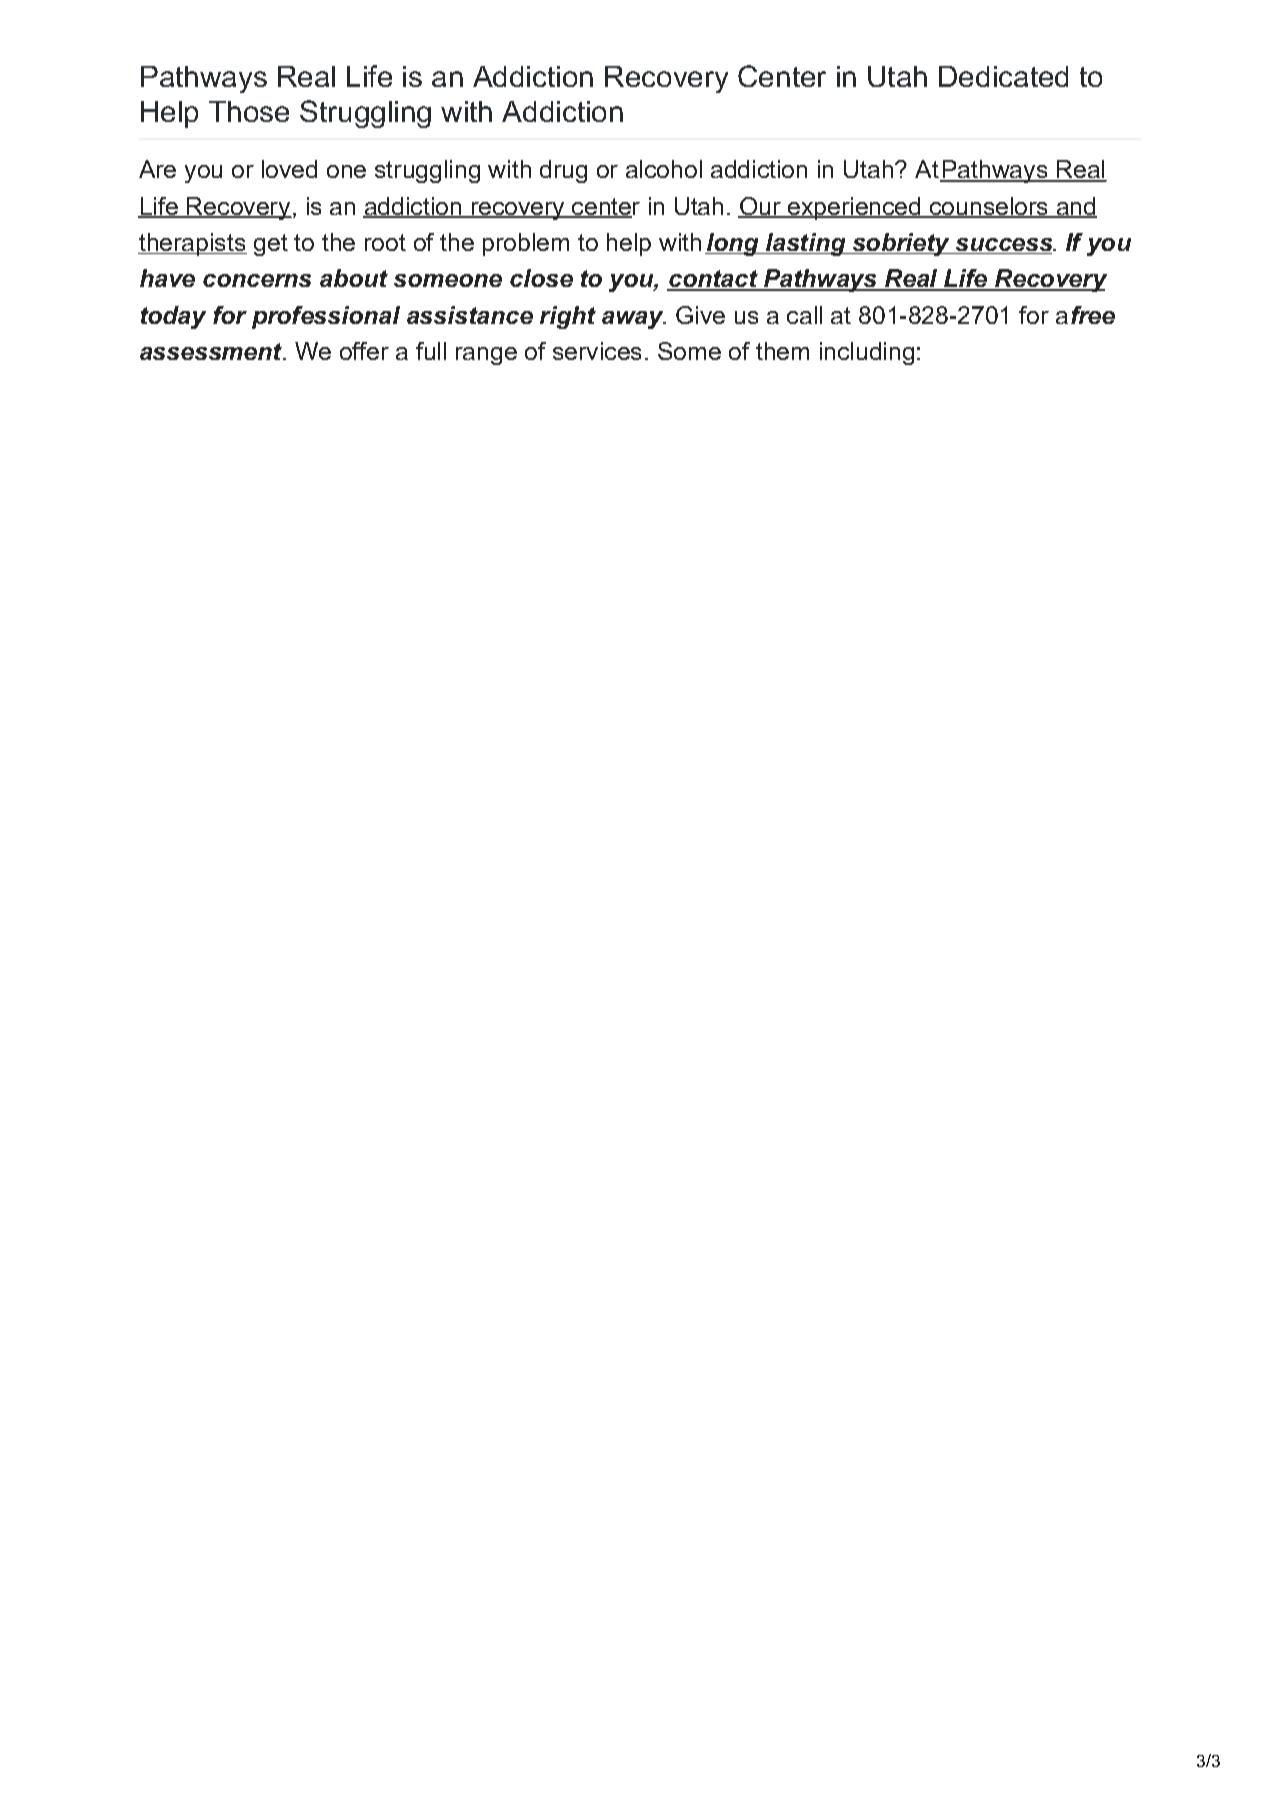  What do you see at coordinates (289, 169) in the page?
I see `loved` at bounding box center [289, 169].
